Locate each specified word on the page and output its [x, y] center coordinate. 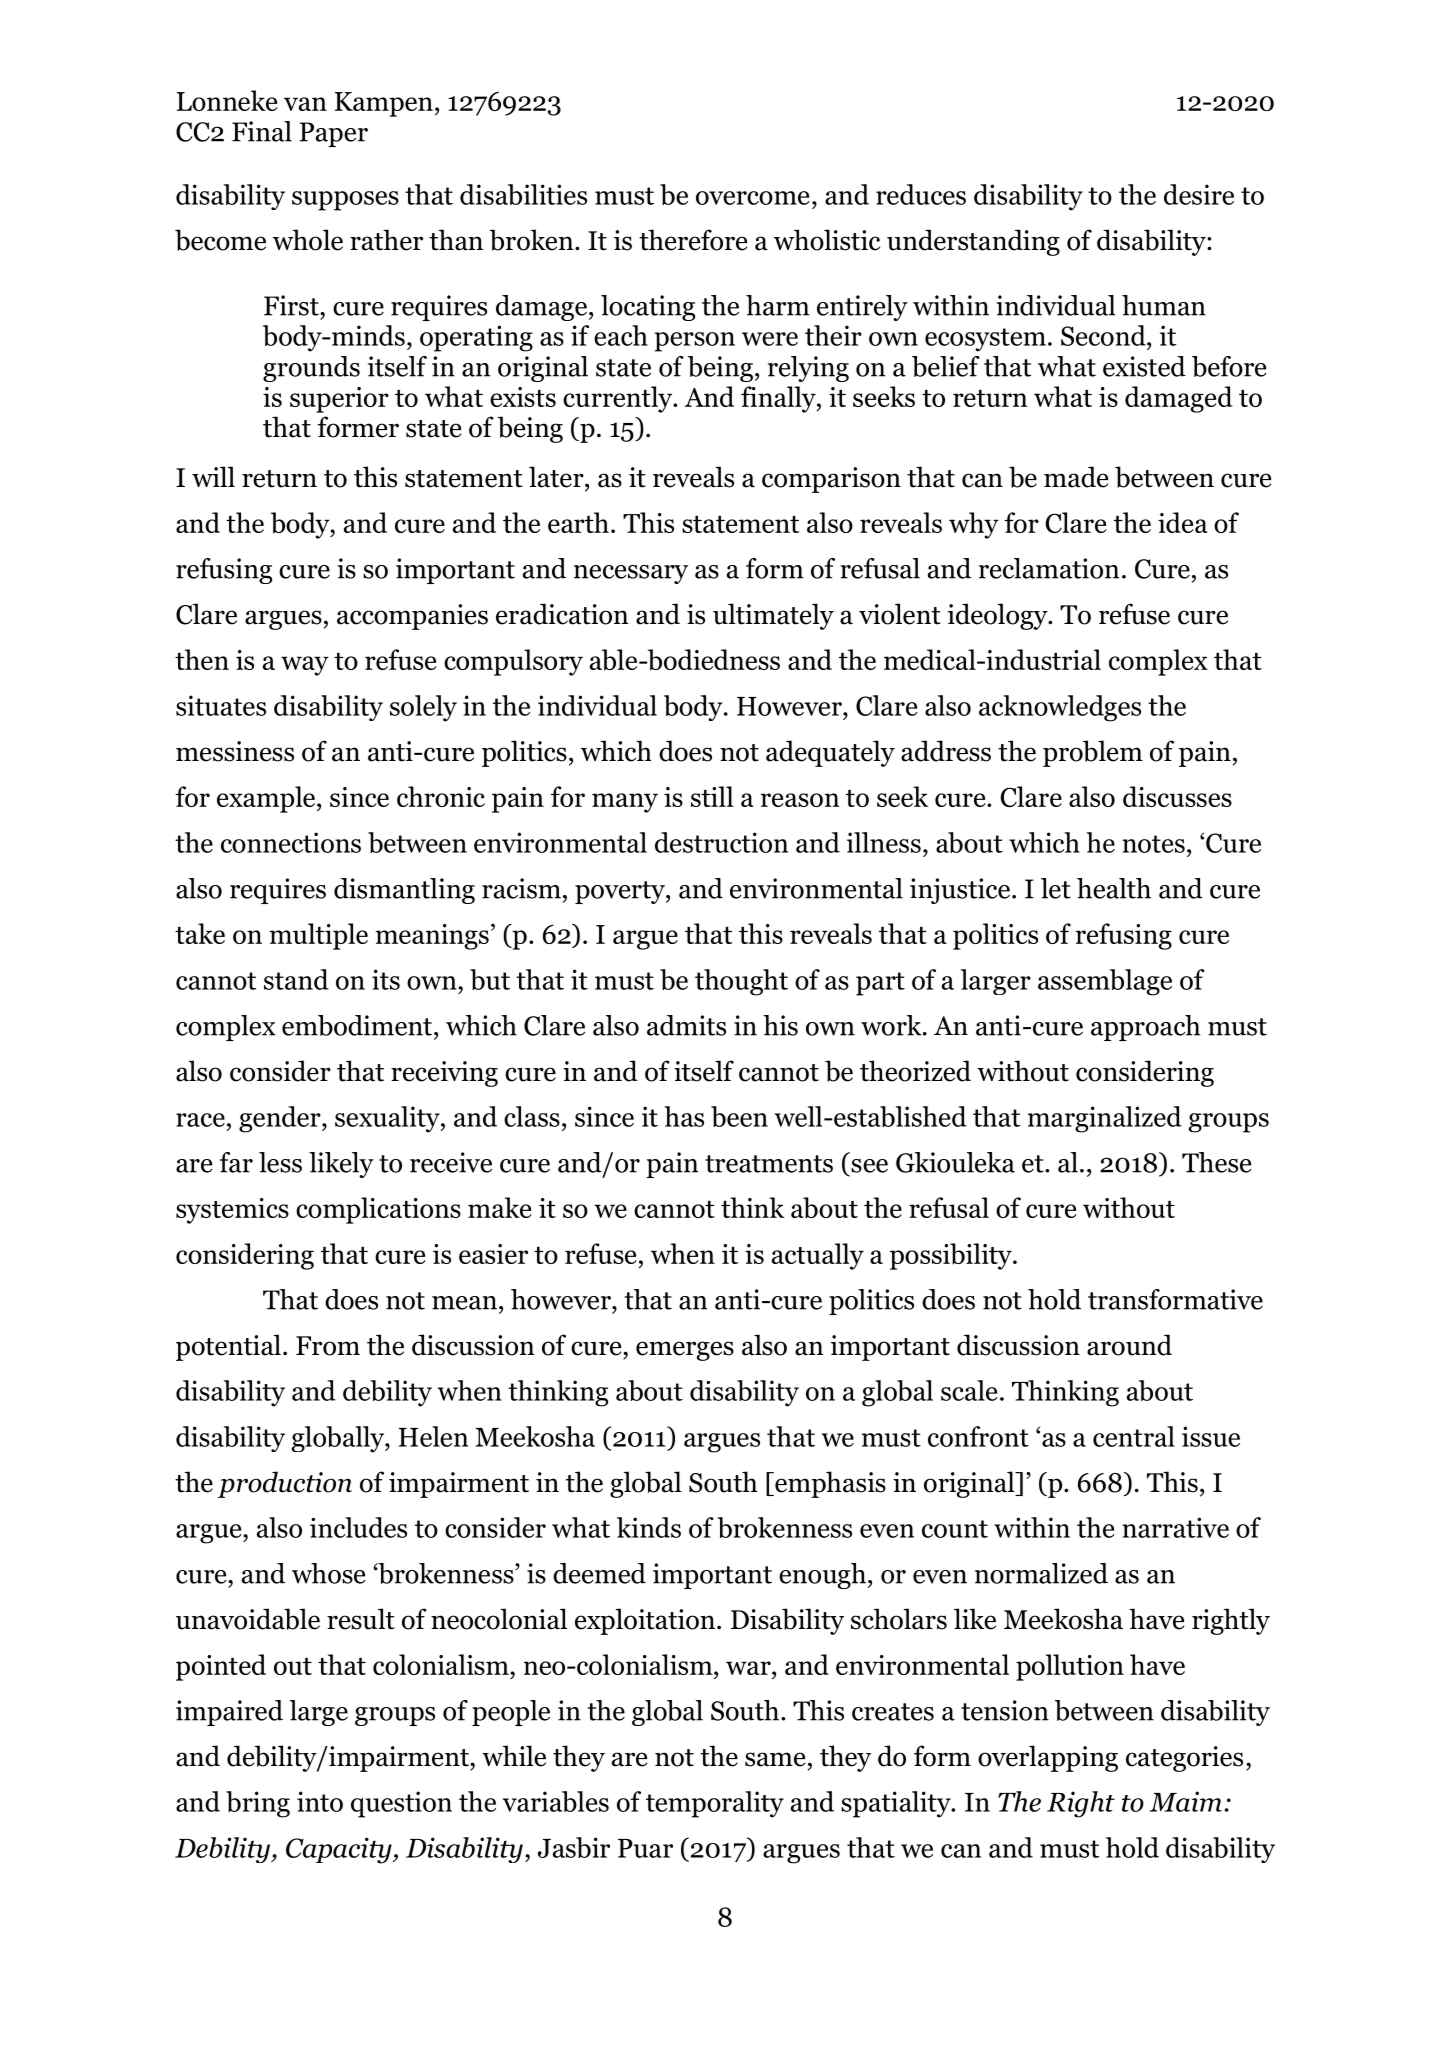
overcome [753, 198]
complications [378, 1210]
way [305, 666]
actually [818, 1256]
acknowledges [1060, 708]
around [1129, 1345]
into [320, 1801]
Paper [334, 134]
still [712, 796]
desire [1199, 194]
